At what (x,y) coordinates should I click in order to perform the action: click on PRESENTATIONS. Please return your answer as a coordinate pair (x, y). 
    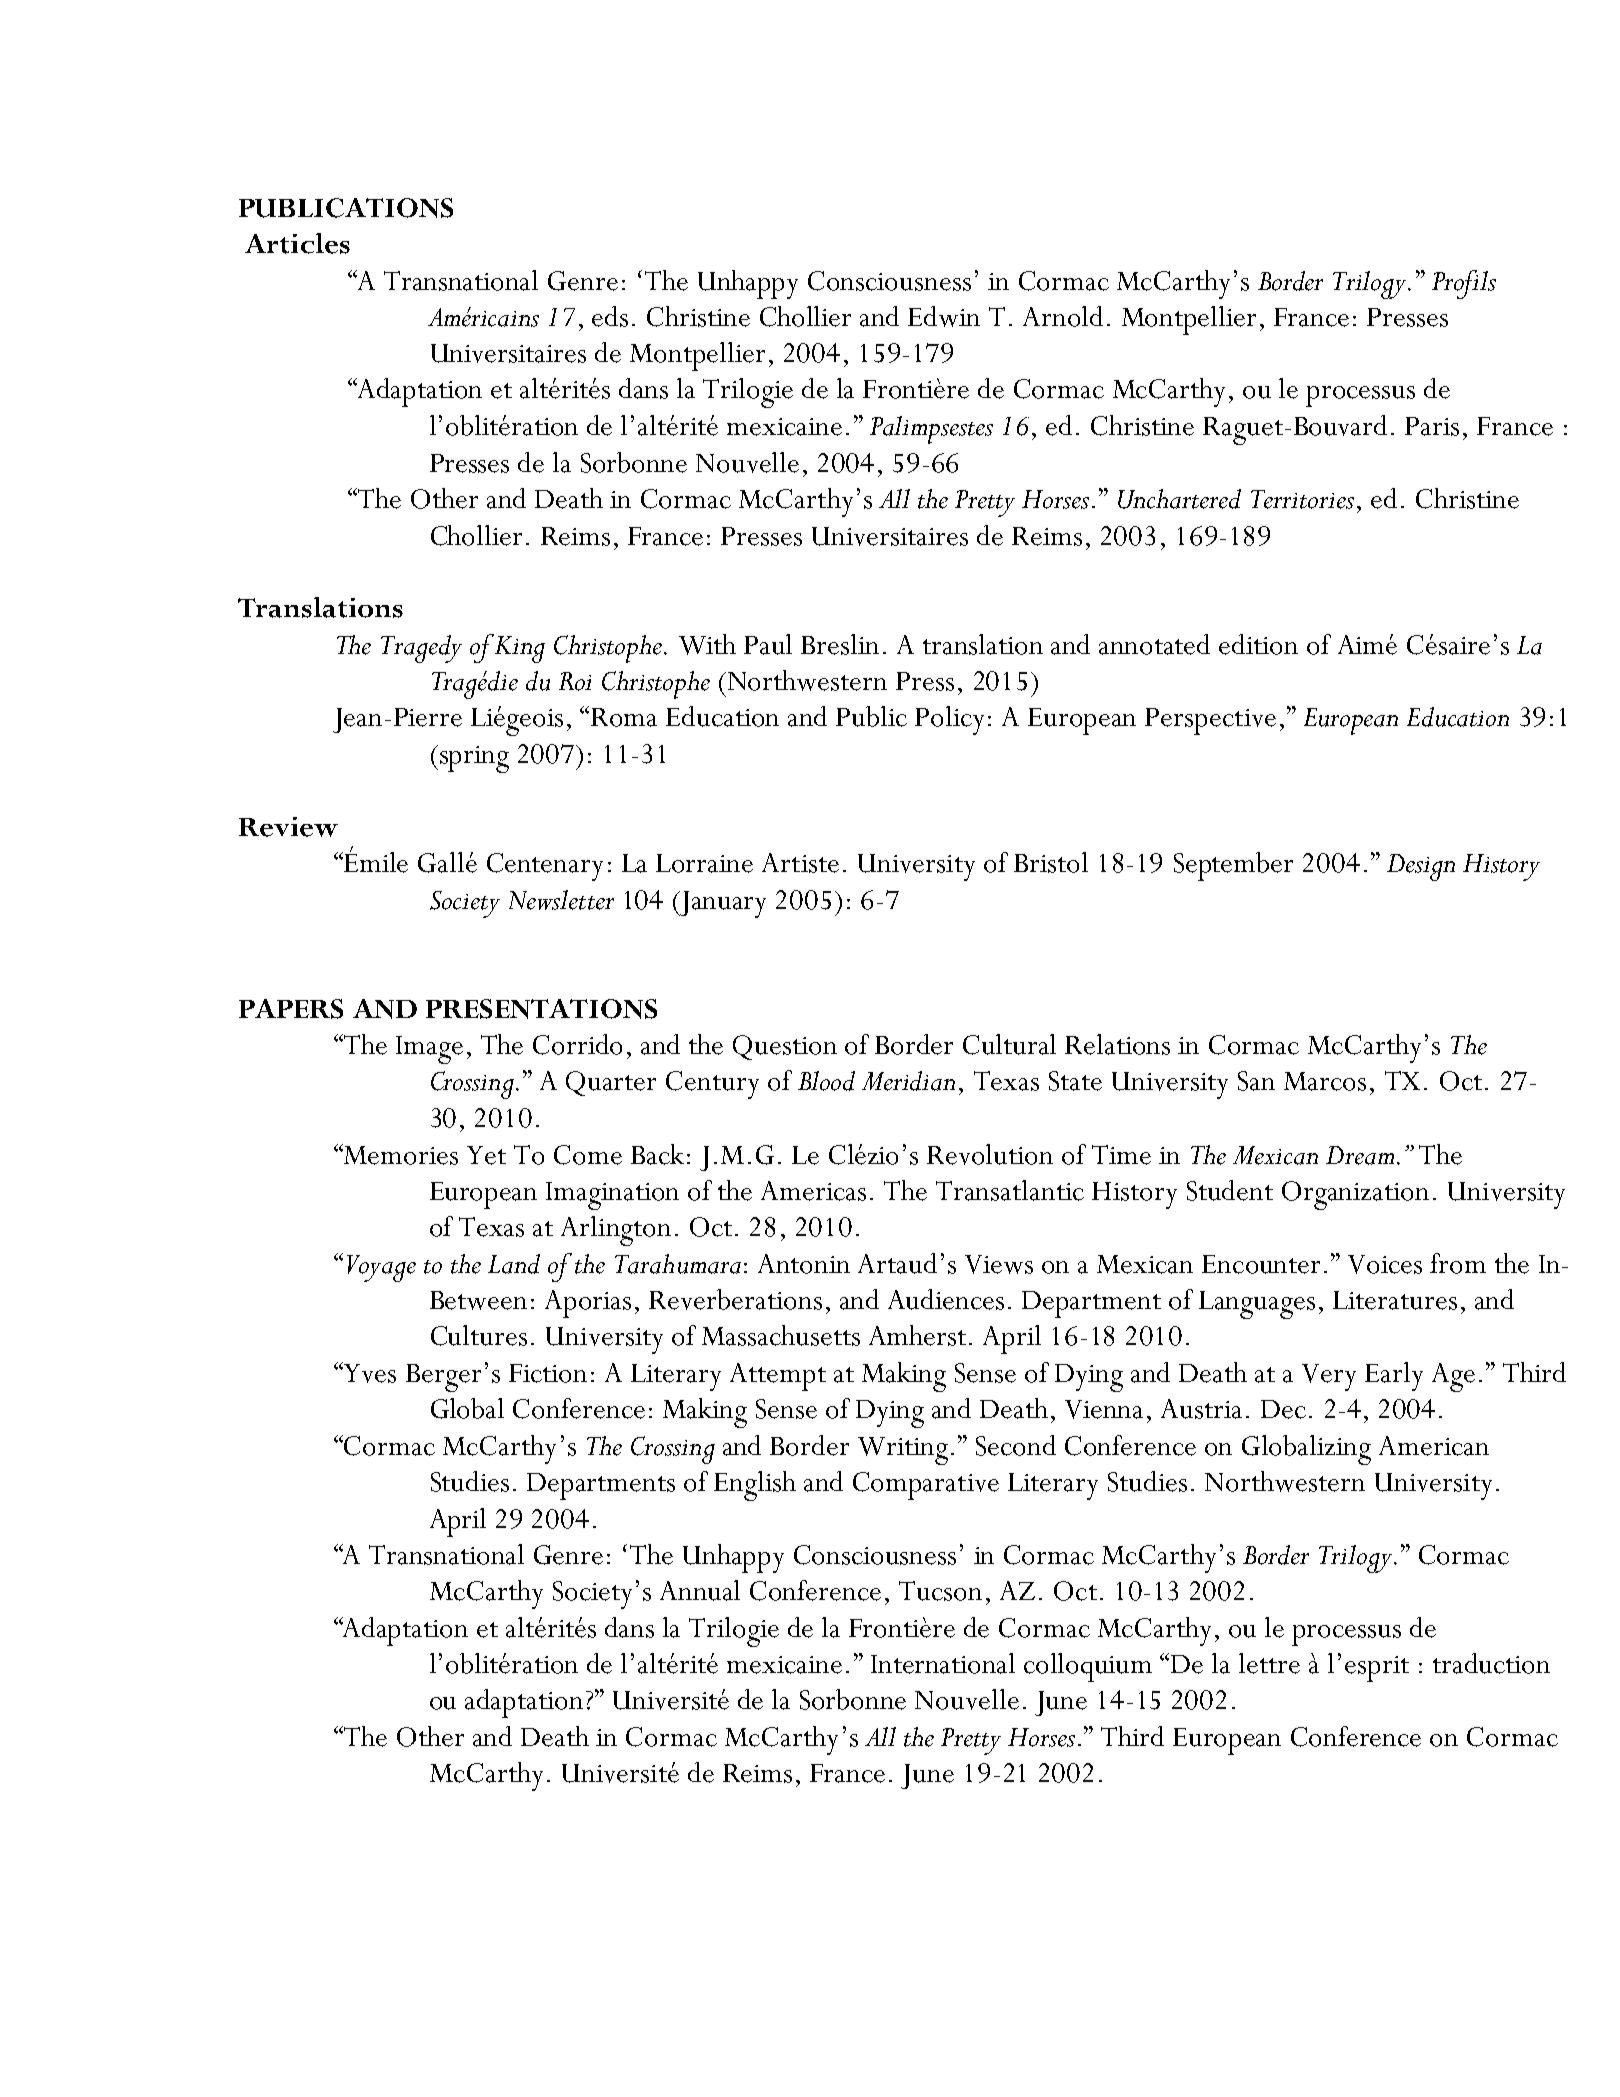
    Looking at the image, I should click on (541, 1009).
